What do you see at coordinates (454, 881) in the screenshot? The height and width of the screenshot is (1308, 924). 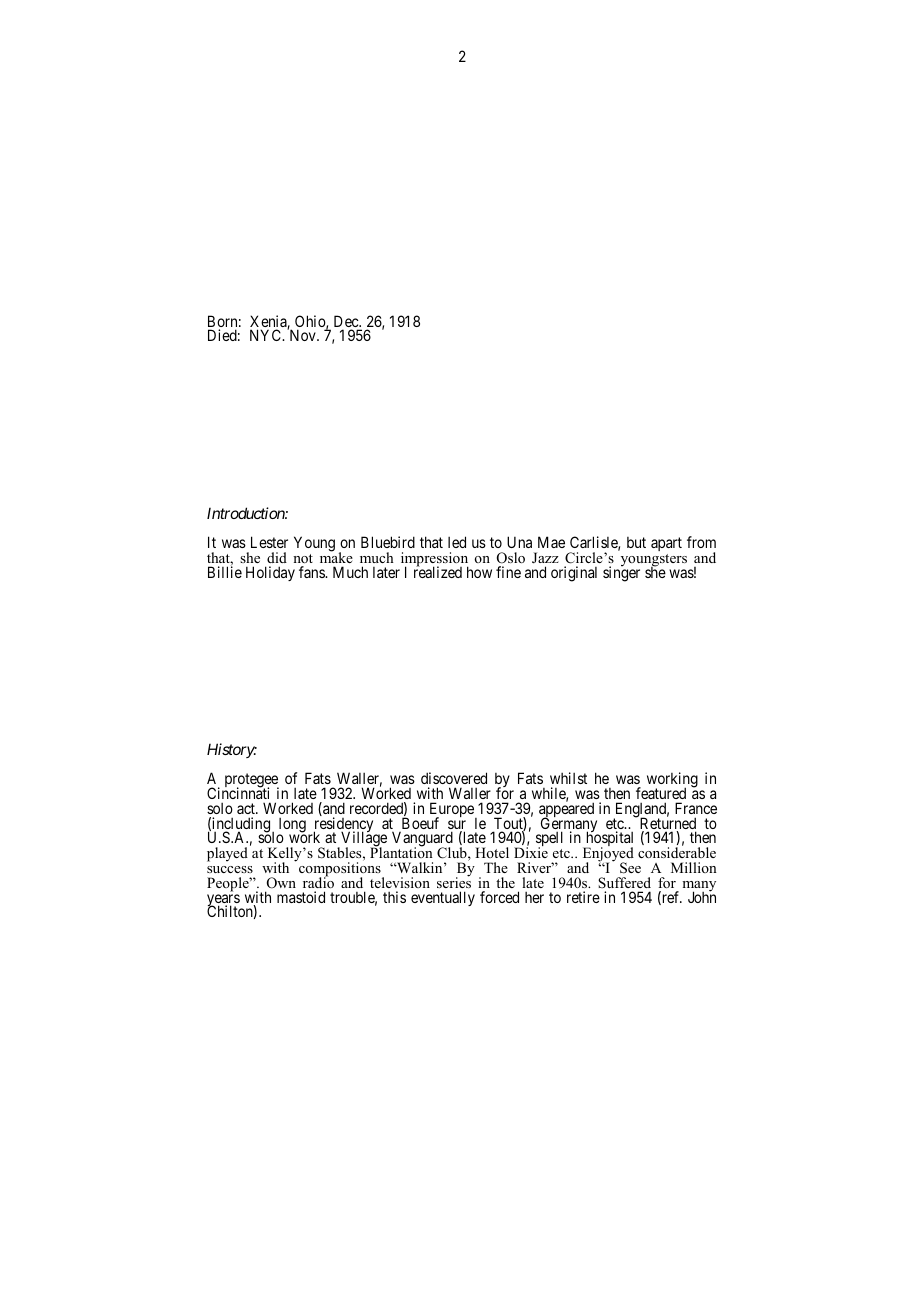 I see `series` at bounding box center [454, 881].
